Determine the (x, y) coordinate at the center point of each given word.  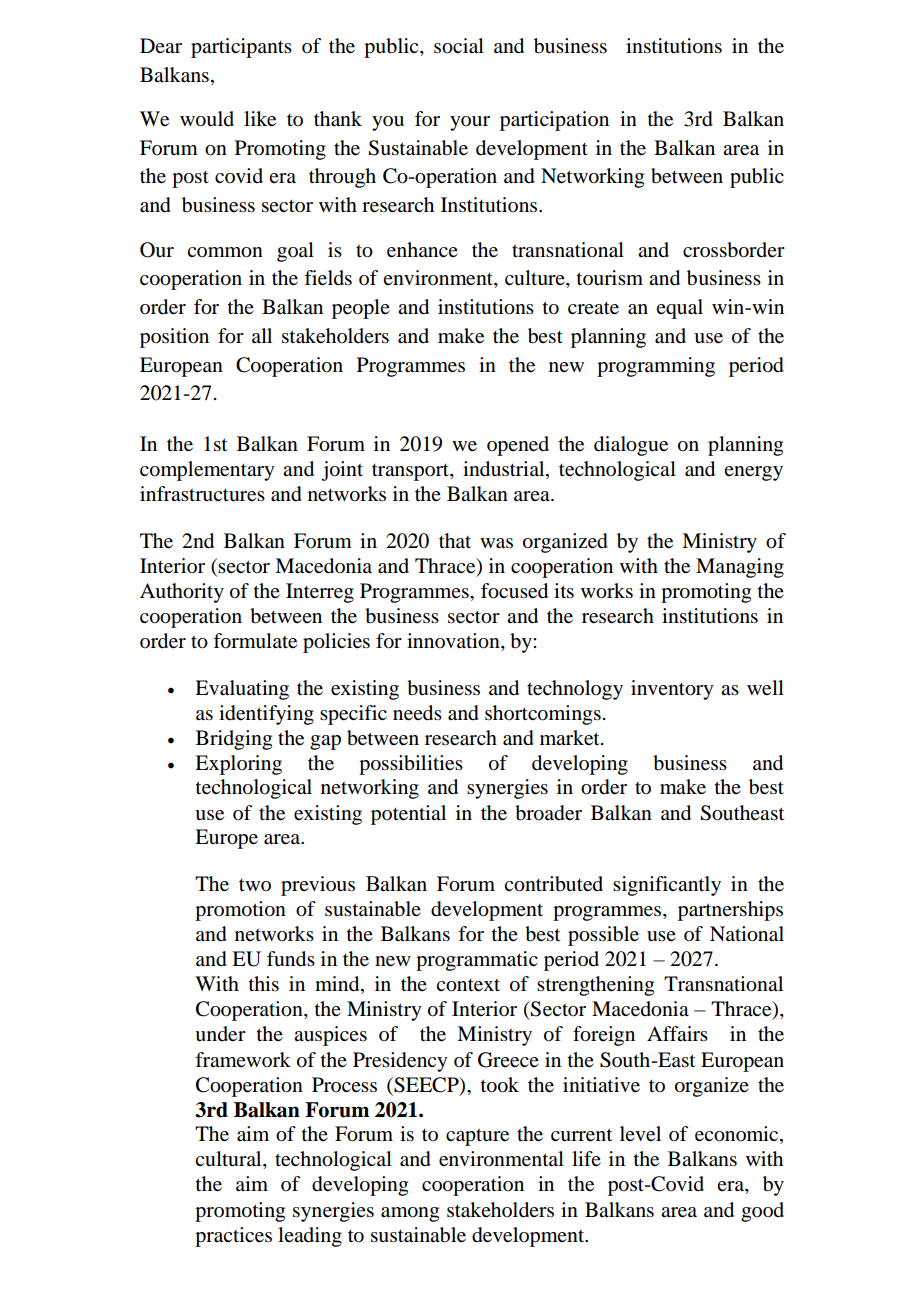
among (410, 1214)
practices (233, 1237)
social (459, 46)
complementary (207, 471)
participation (554, 121)
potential (408, 815)
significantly (667, 886)
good (762, 1212)
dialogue (631, 446)
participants (241, 48)
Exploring (238, 765)
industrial (505, 470)
